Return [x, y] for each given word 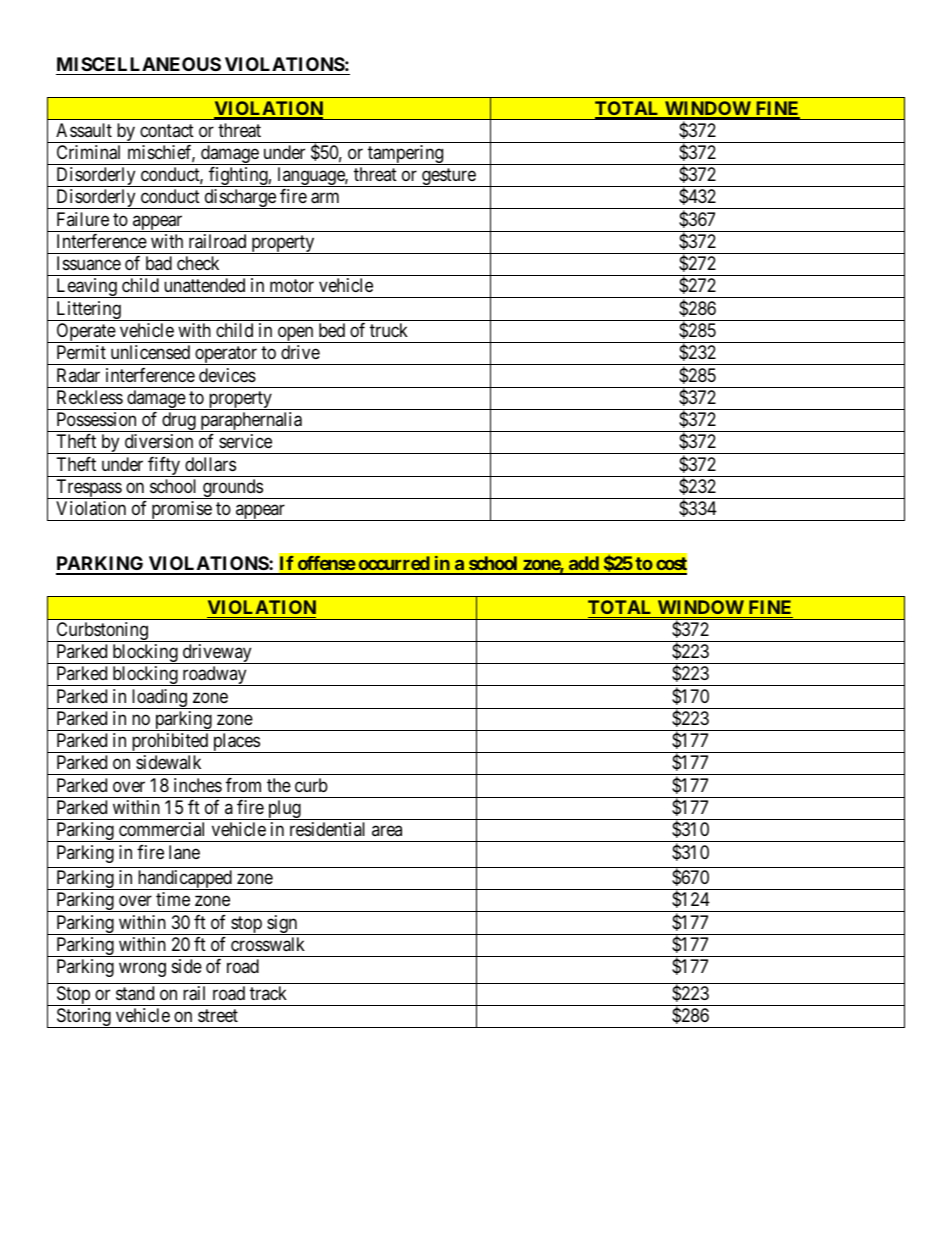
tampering [406, 155]
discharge [240, 199]
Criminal [88, 152]
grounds [232, 489]
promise [181, 511]
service [245, 441]
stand [135, 993]
